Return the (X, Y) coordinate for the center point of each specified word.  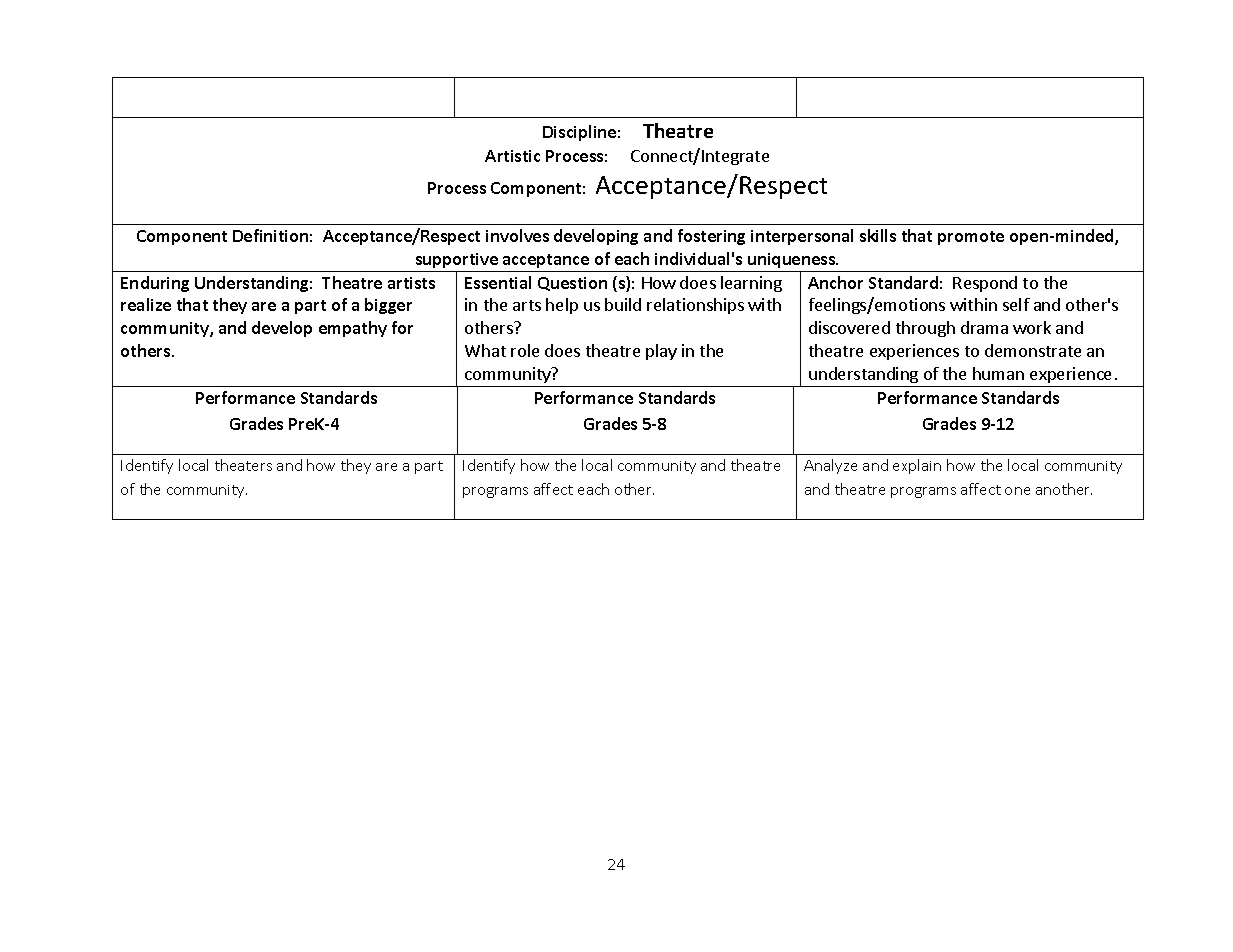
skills (878, 235)
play (661, 352)
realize (146, 304)
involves (517, 235)
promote (971, 238)
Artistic (512, 156)
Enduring (155, 284)
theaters (243, 465)
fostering (711, 237)
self (1016, 304)
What (485, 350)
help (562, 306)
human (998, 373)
